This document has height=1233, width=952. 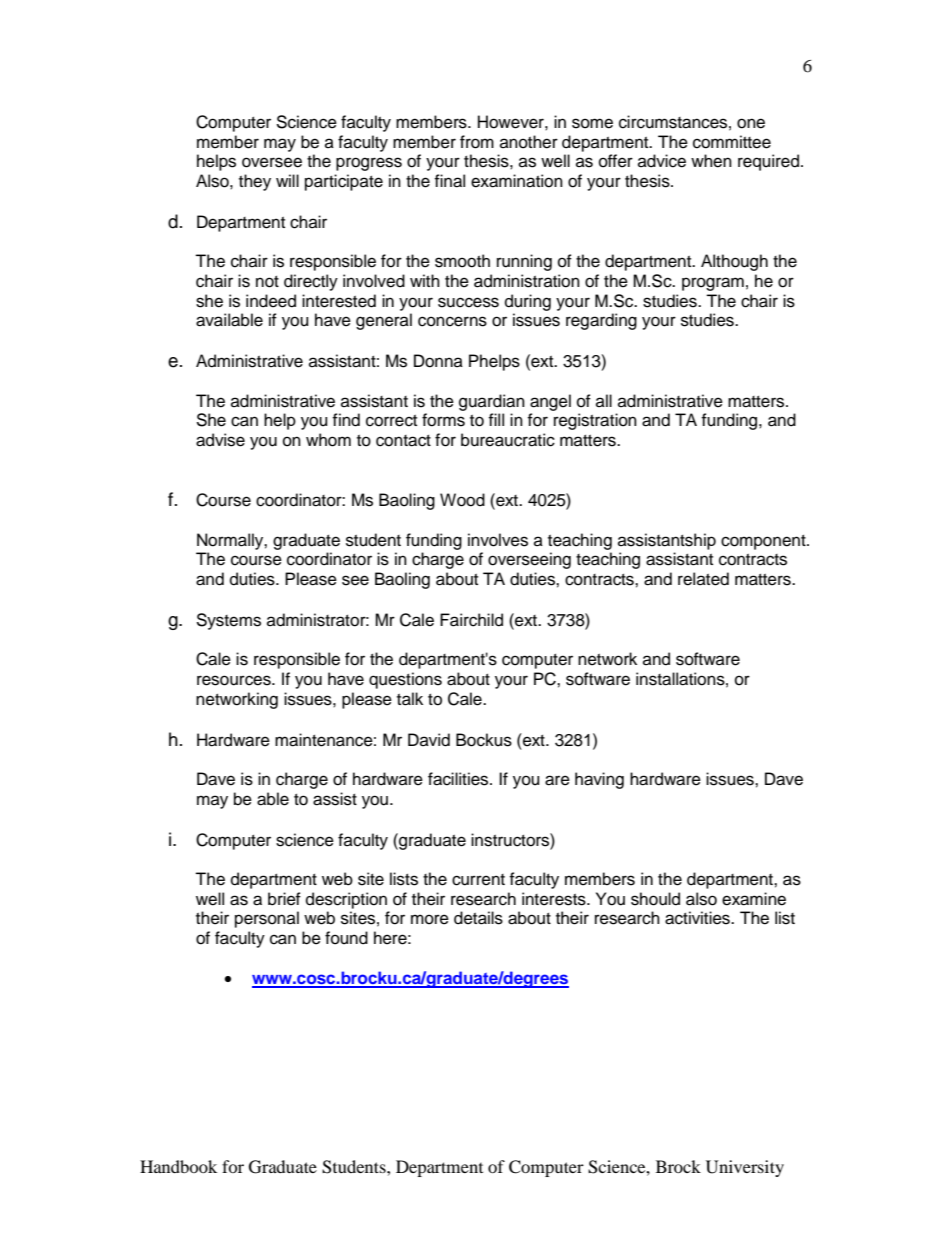 I want to click on Systems, so click(x=228, y=621).
